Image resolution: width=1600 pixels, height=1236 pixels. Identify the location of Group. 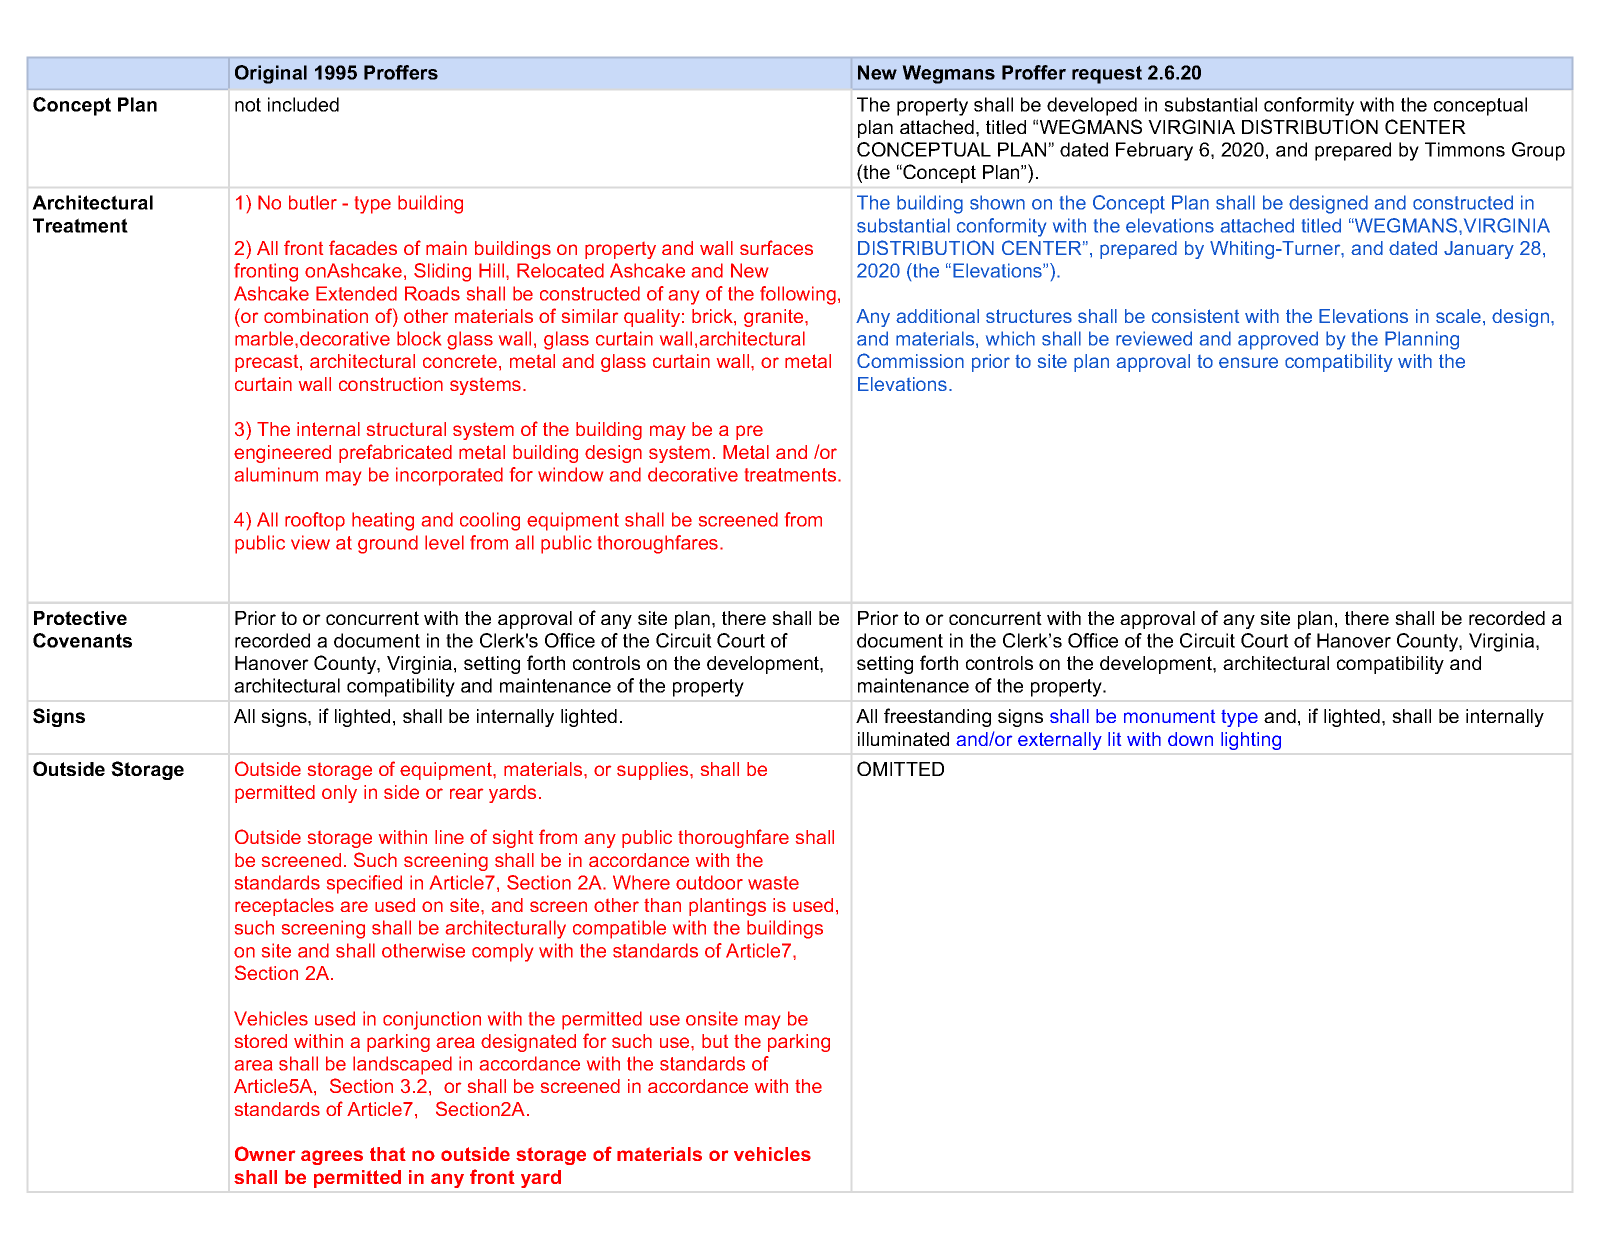
(1538, 151).
